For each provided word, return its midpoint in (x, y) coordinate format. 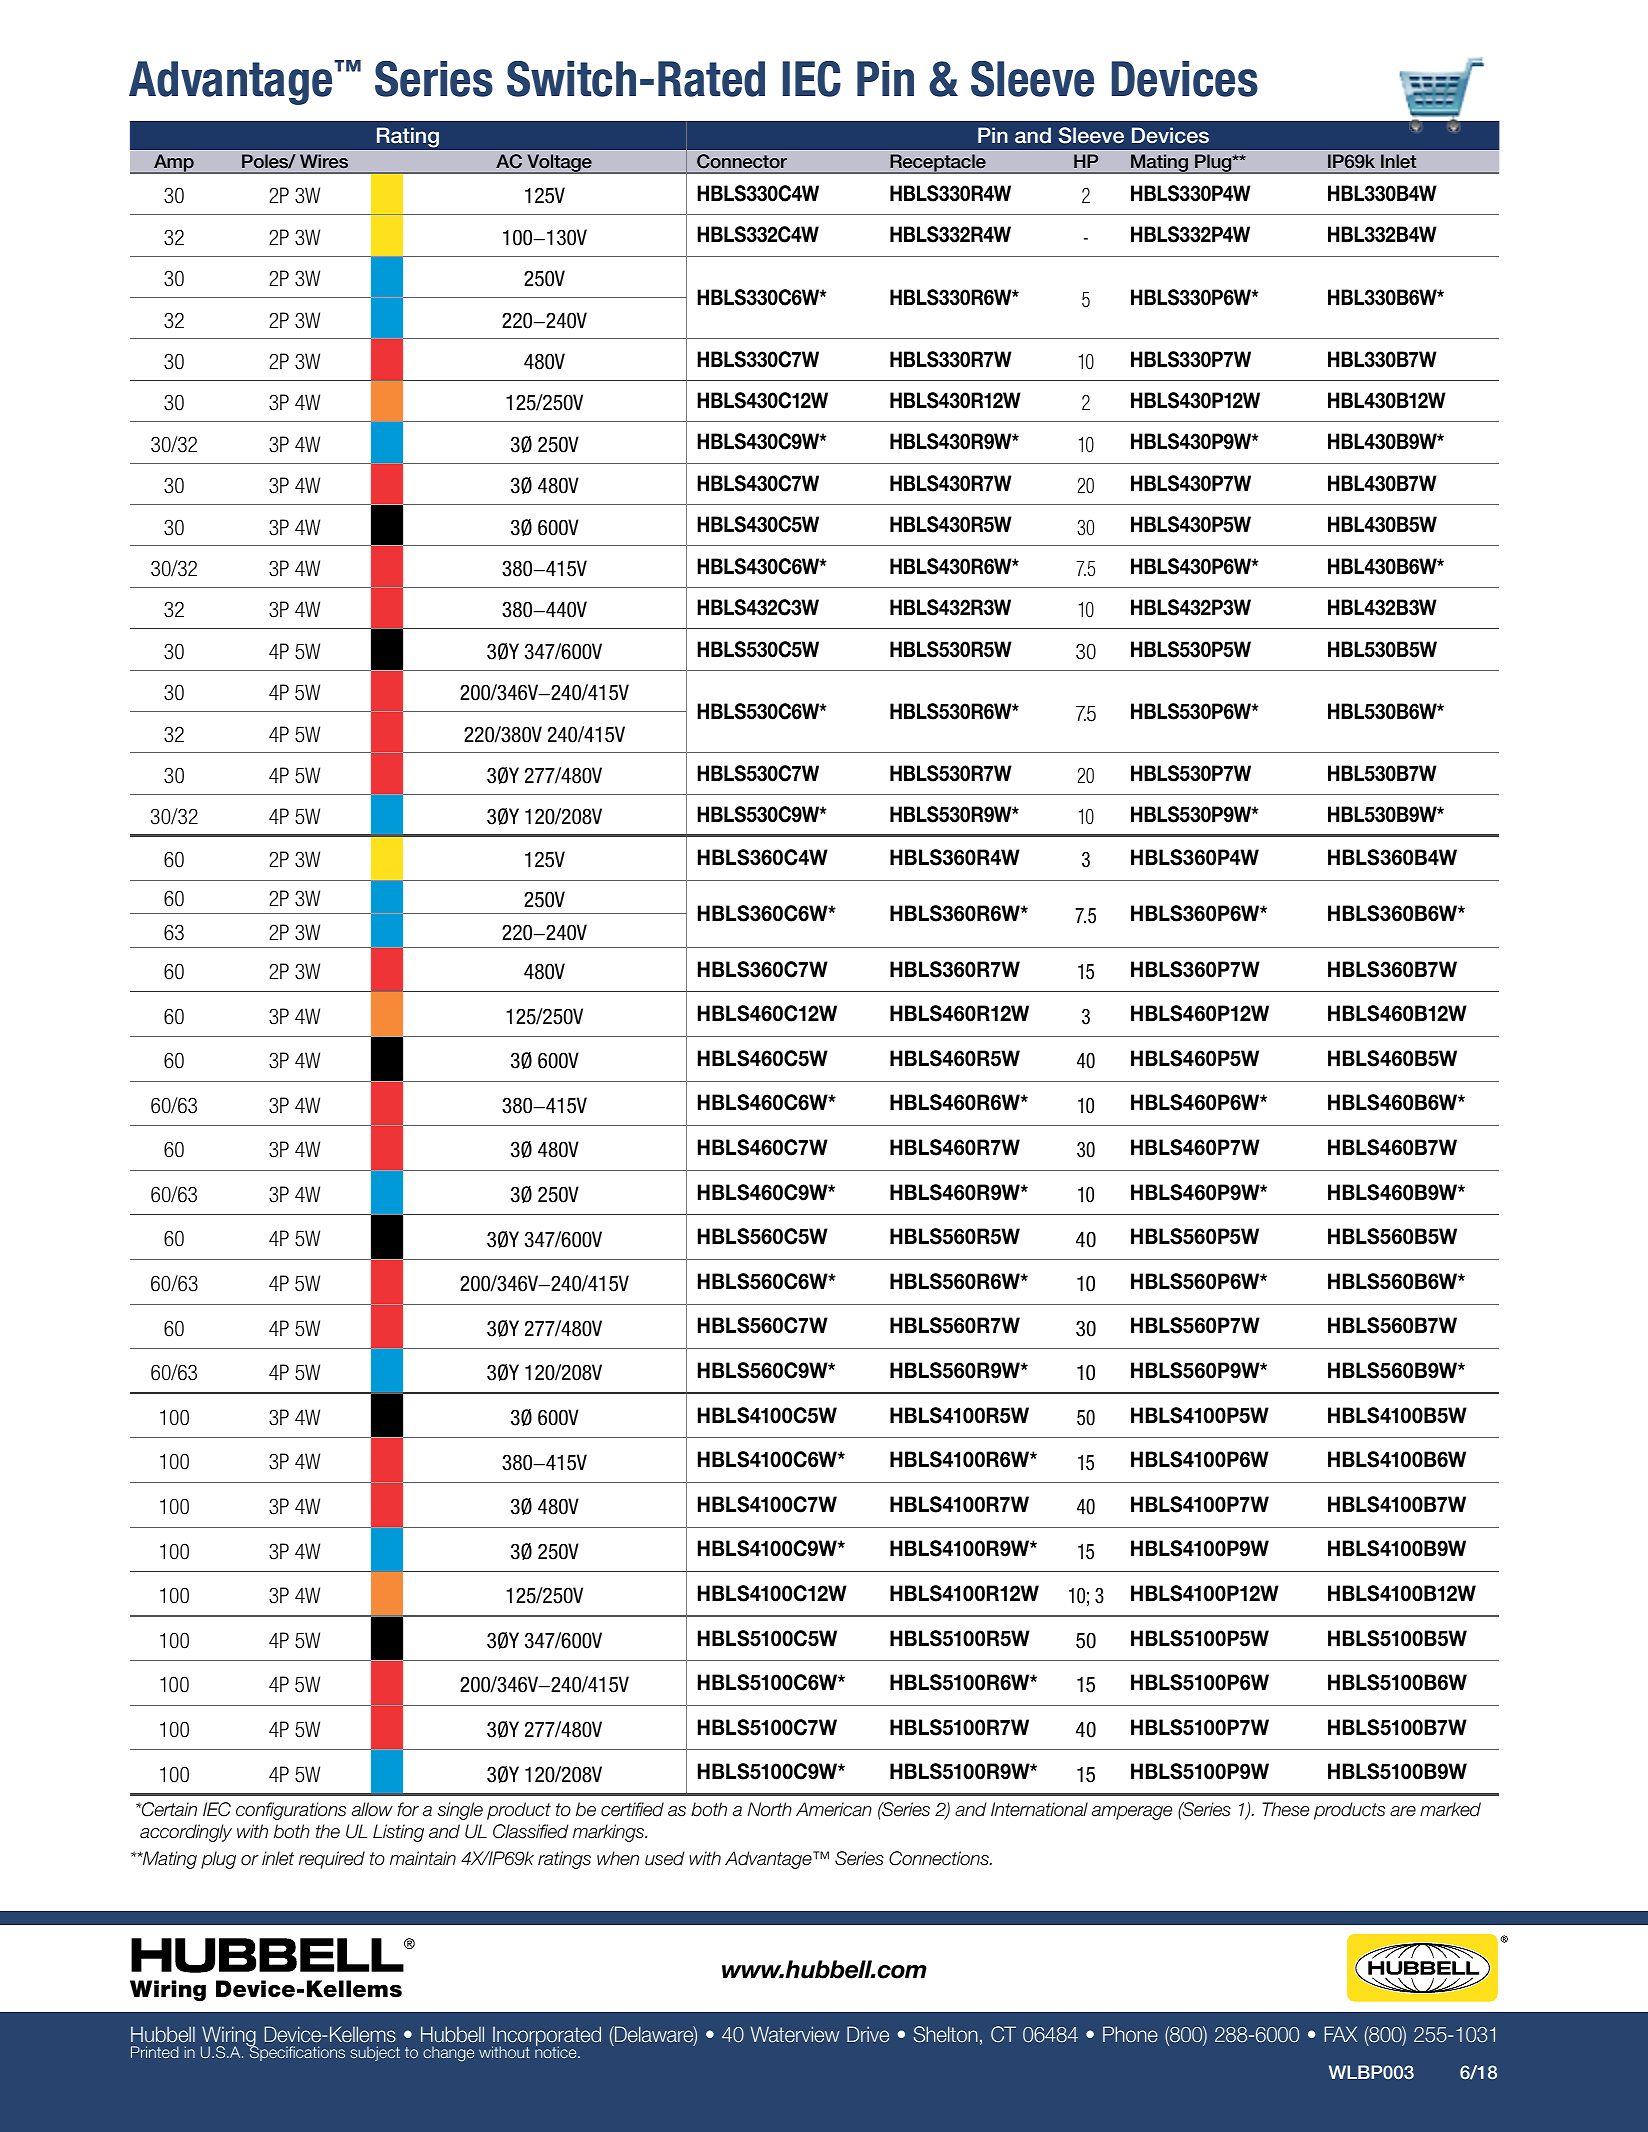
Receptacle (938, 164)
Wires (324, 161)
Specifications (296, 2052)
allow (372, 1809)
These (1285, 1809)
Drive (868, 2034)
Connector (742, 161)
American (834, 1809)
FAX (1340, 2034)
